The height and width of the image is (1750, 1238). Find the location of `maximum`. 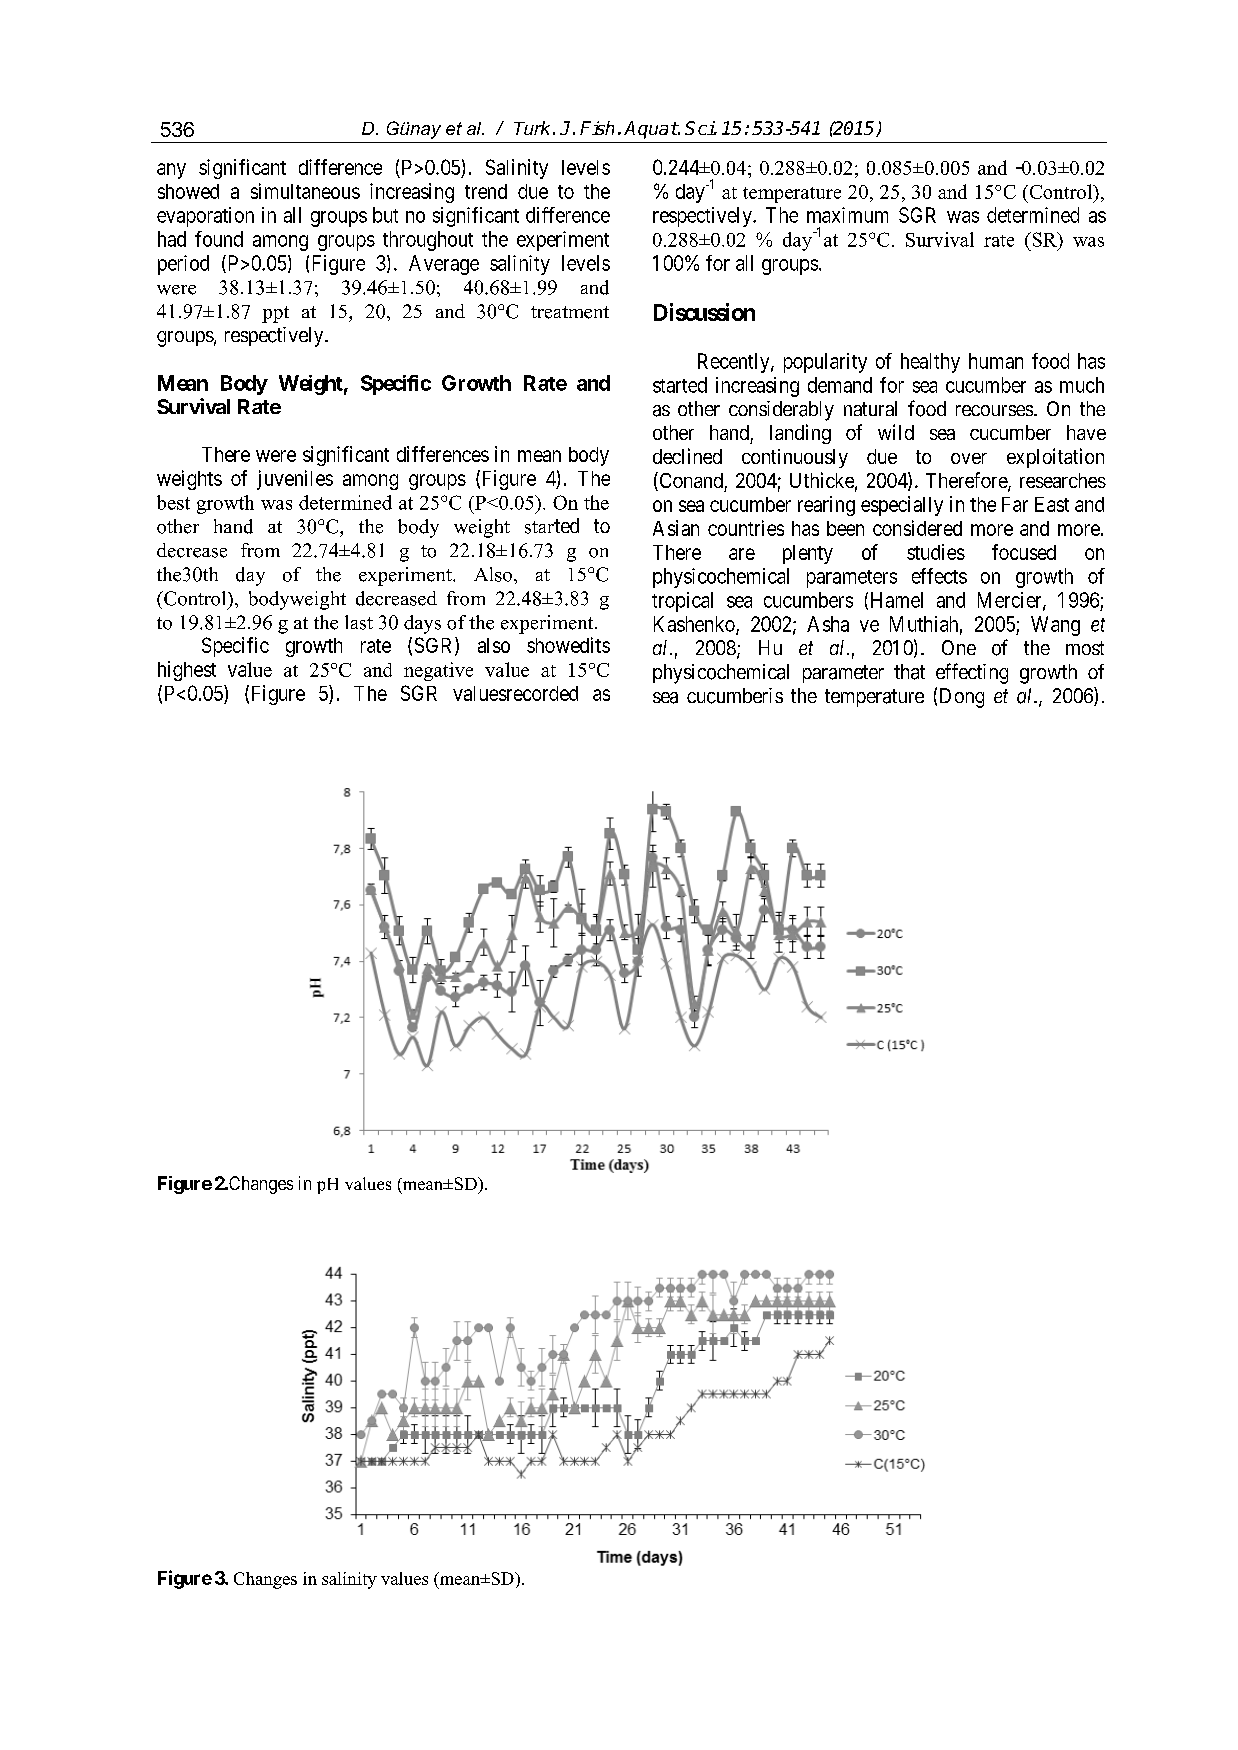

maximum is located at coordinates (847, 215).
